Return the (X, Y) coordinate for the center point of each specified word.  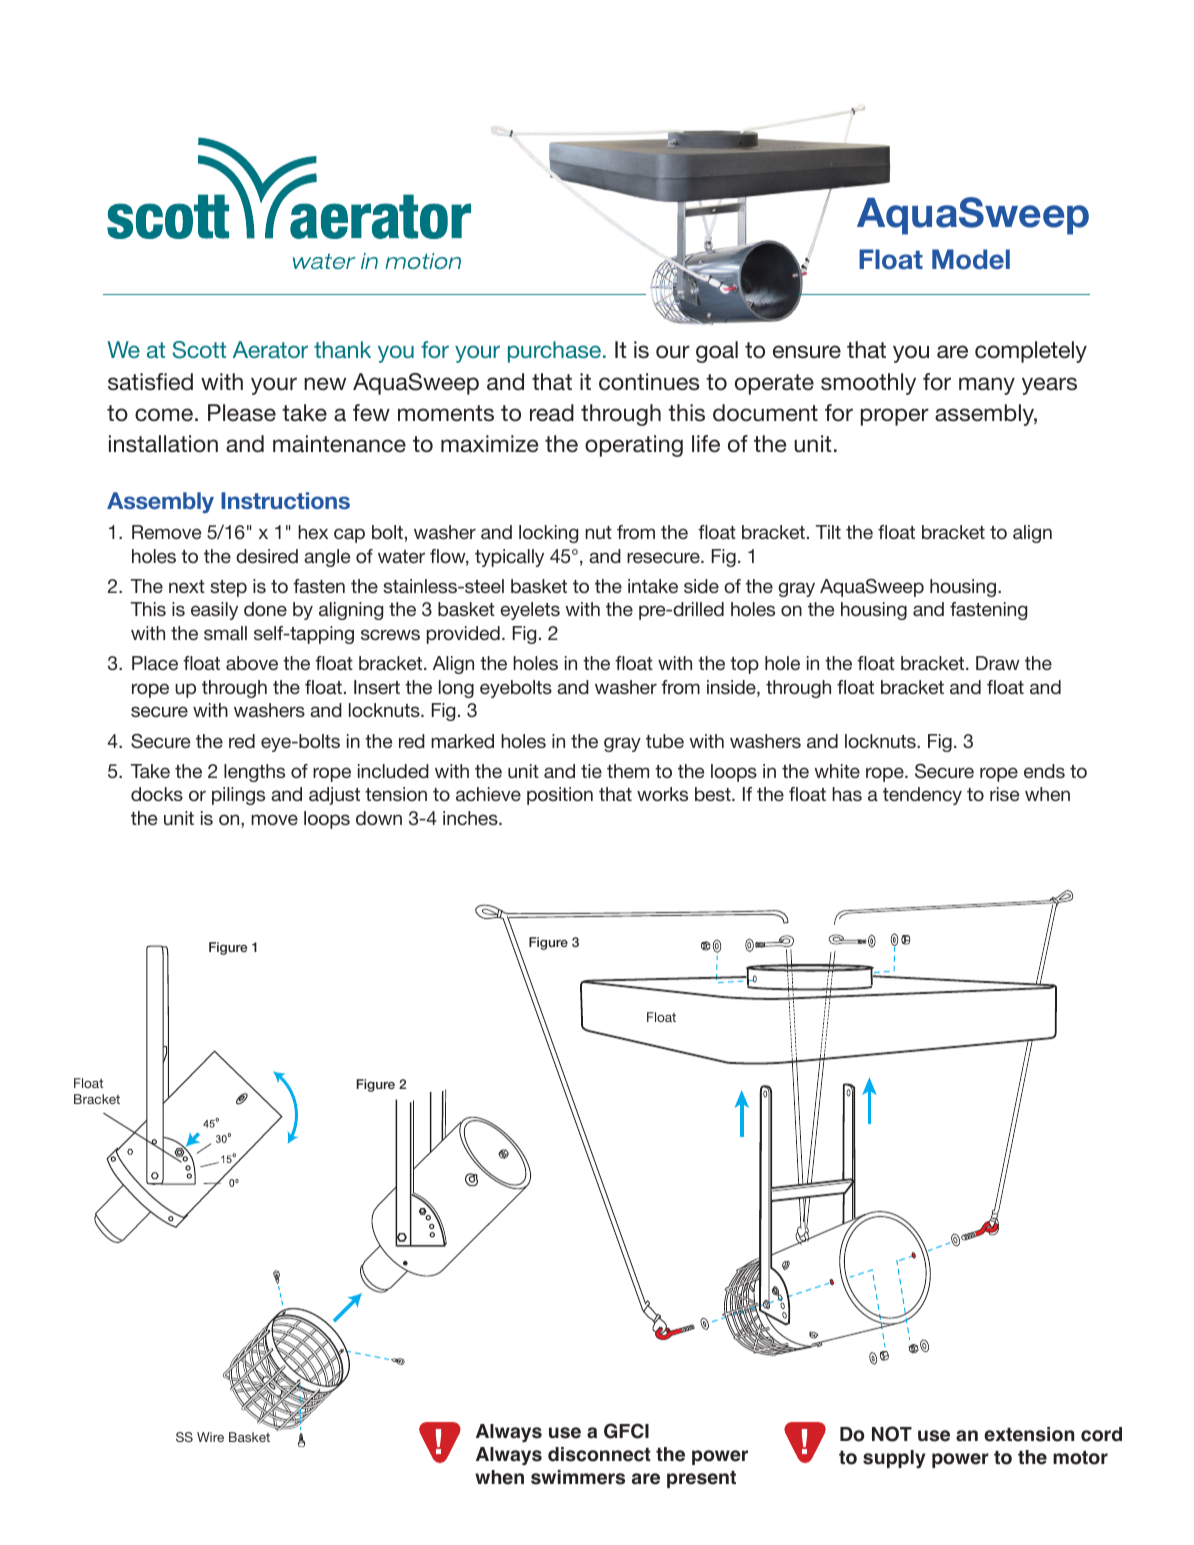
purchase (554, 352)
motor (1080, 1458)
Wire (210, 1437)
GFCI (626, 1431)
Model (971, 259)
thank (342, 349)
